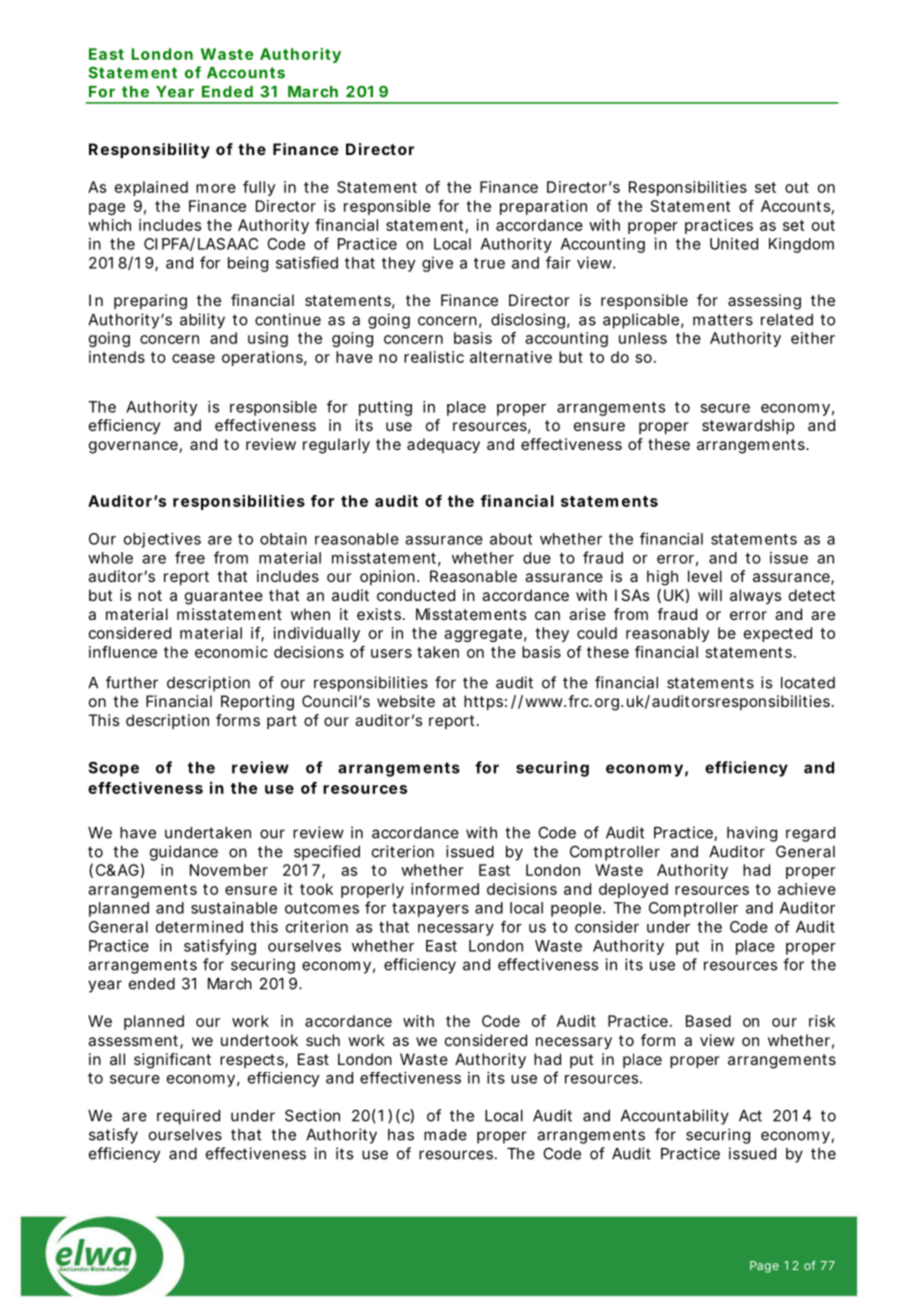 This document has width=924, height=1308. What do you see at coordinates (406, 701) in the document?
I see `website` at bounding box center [406, 701].
